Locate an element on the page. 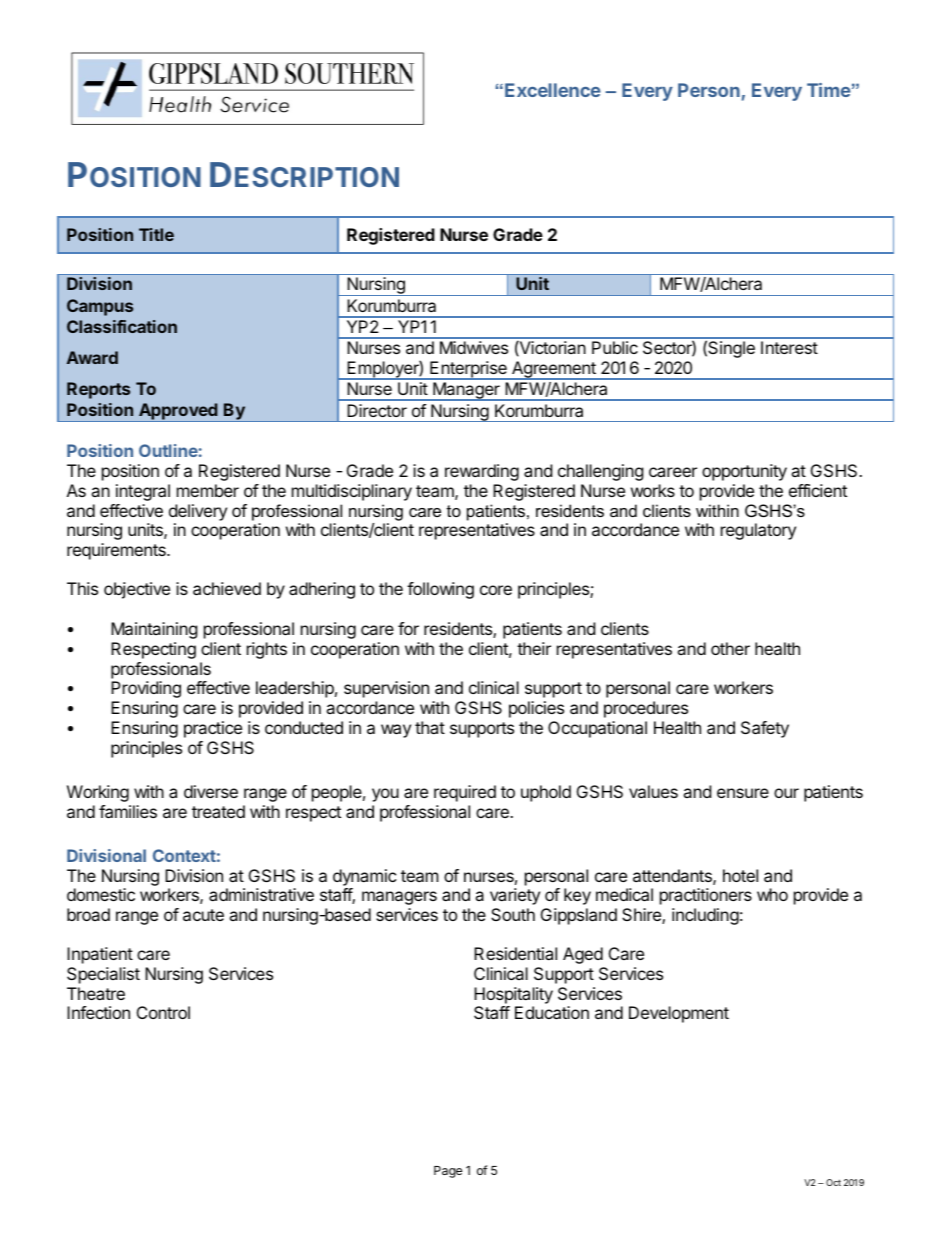 Image resolution: width=952 pixels, height=1233 pixels. Excellence is located at coordinates (553, 90).
